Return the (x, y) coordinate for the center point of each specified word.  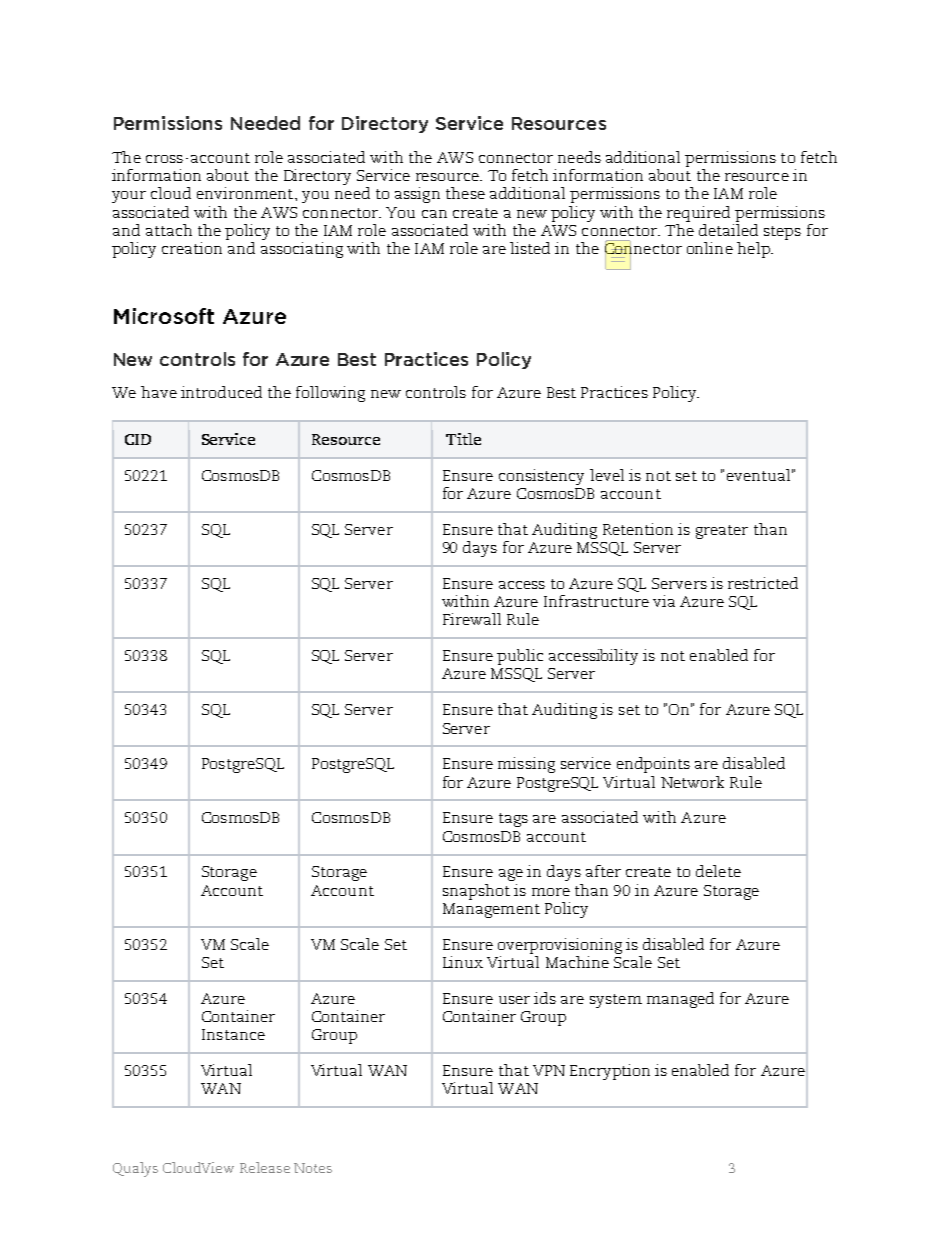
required (698, 214)
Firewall (472, 619)
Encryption (610, 1072)
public (520, 657)
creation (192, 248)
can (434, 214)
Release (265, 1167)
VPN (549, 1070)
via (664, 601)
